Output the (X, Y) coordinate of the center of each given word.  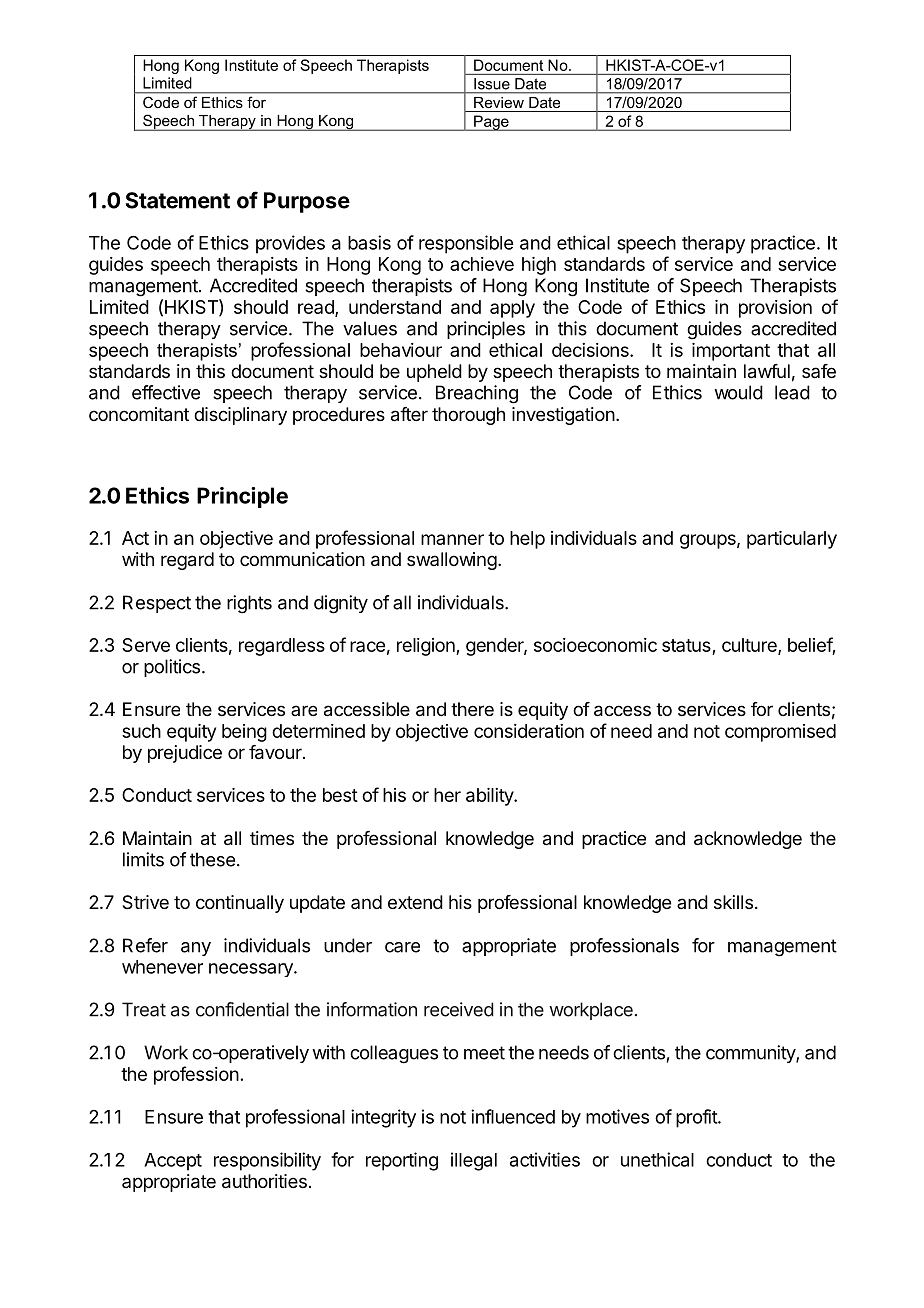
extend (415, 902)
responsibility (267, 1161)
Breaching (477, 394)
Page (491, 123)
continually (240, 904)
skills (733, 902)
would (738, 392)
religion (427, 647)
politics (172, 668)
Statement (178, 200)
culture (750, 646)
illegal (474, 1161)
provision (775, 309)
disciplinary (240, 416)
